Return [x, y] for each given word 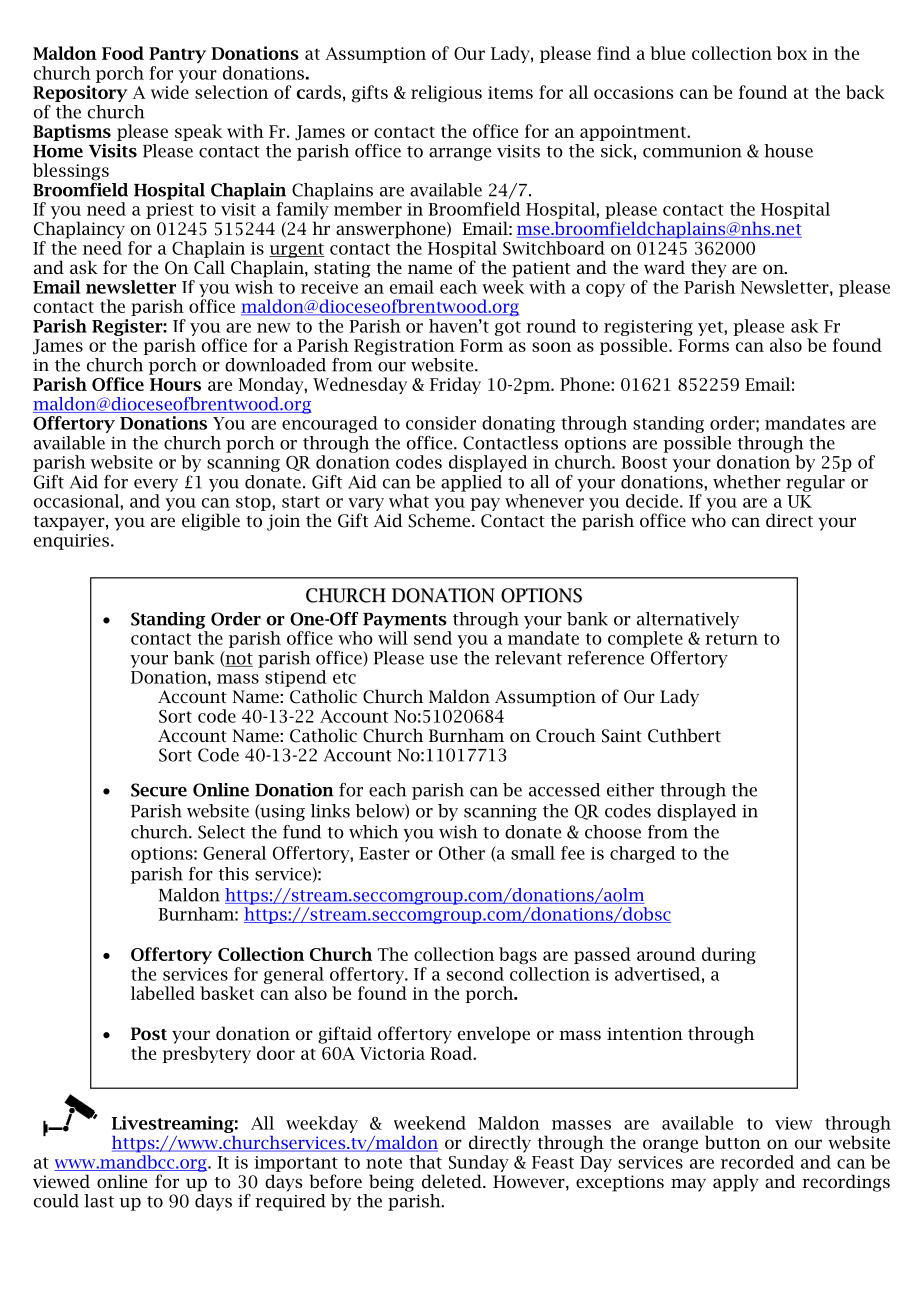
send [433, 638]
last [99, 1201]
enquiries [71, 542]
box [791, 53]
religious [446, 94]
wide [170, 92]
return [731, 639]
